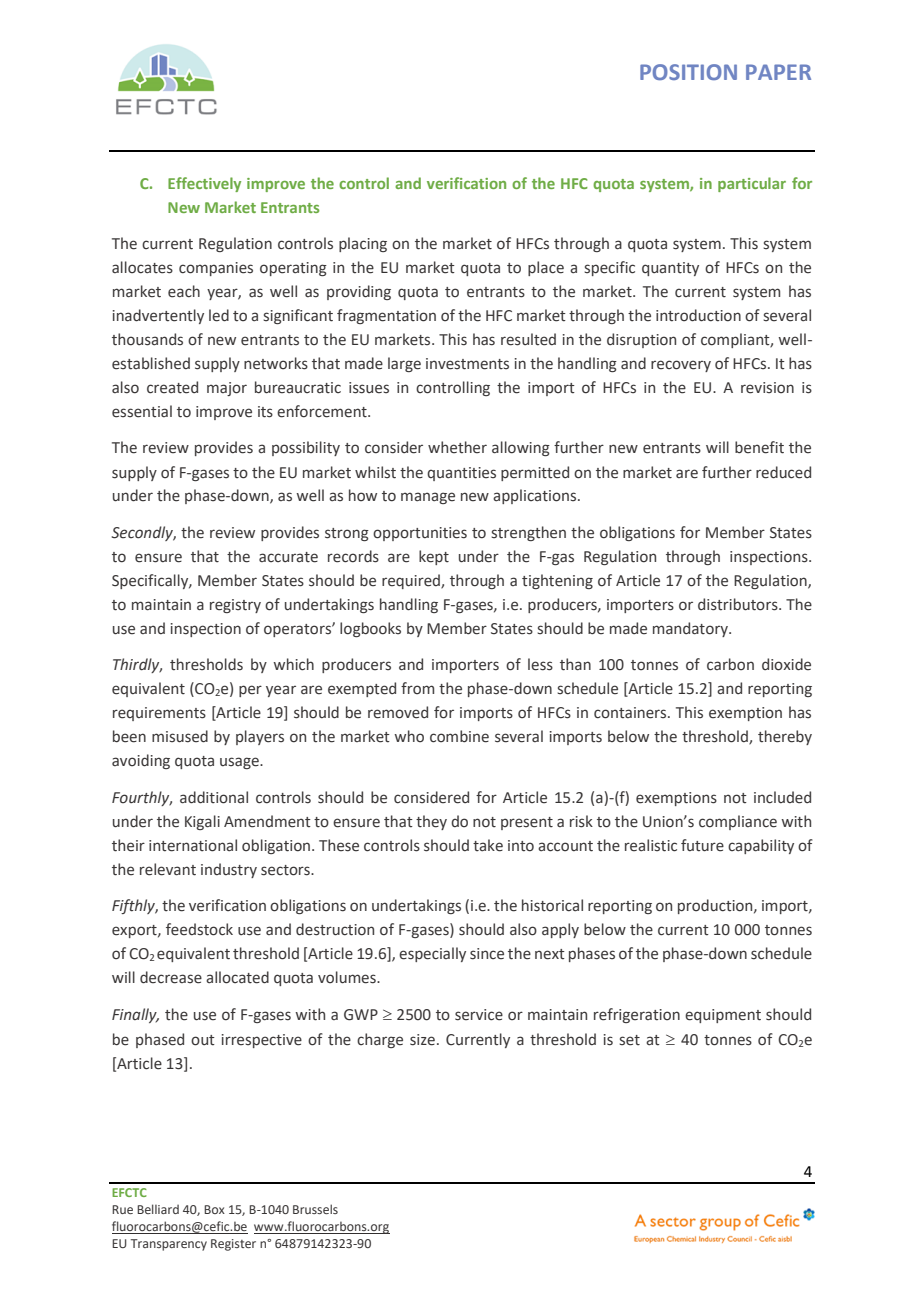 This screenshot has height=1308, width=924. Describe the element at coordinates (199, 929) in the screenshot. I see `feedstock` at that location.
